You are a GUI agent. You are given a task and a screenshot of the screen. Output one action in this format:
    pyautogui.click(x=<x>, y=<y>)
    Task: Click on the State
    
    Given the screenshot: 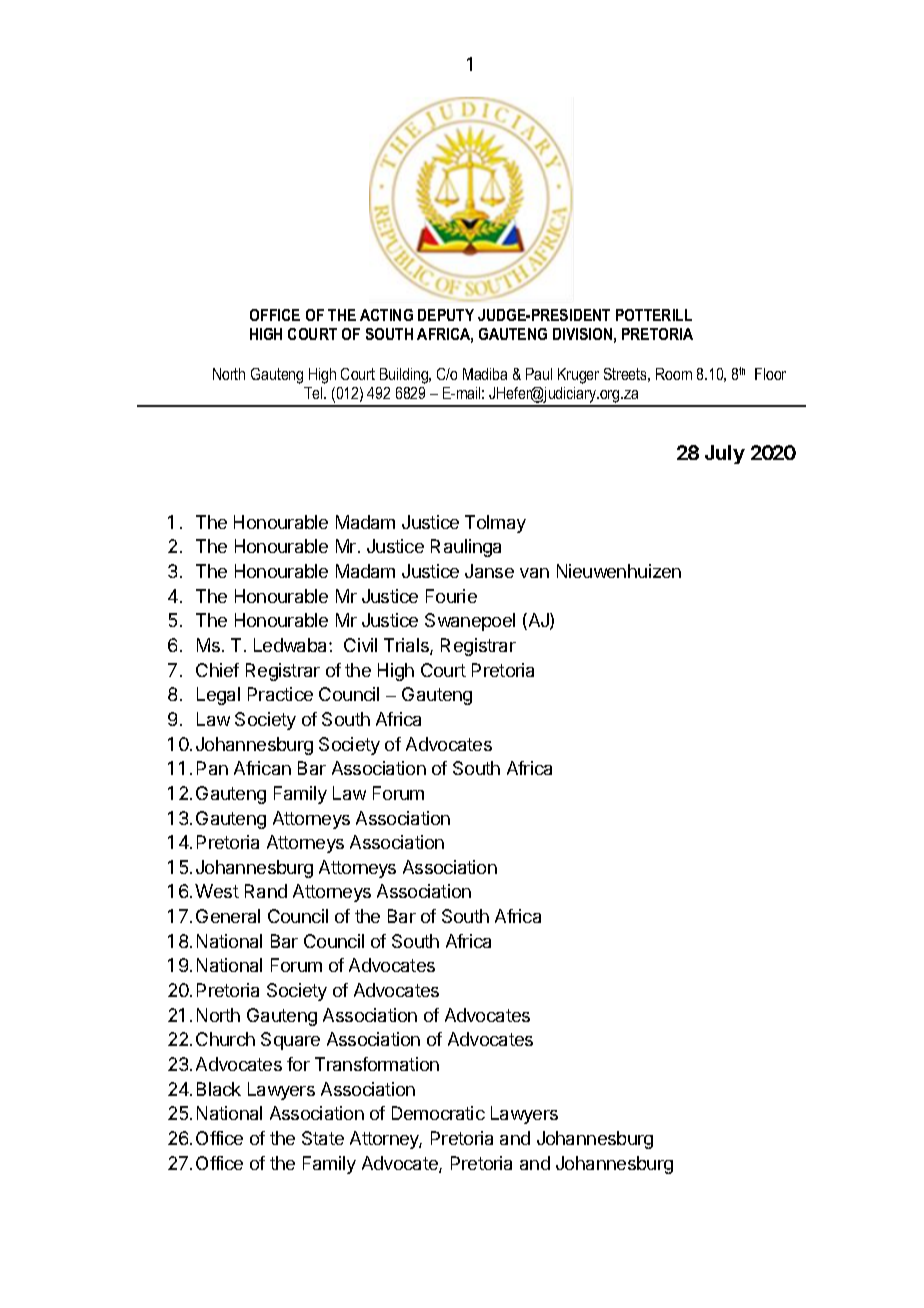 What is the action you would take?
    pyautogui.click(x=323, y=1138)
